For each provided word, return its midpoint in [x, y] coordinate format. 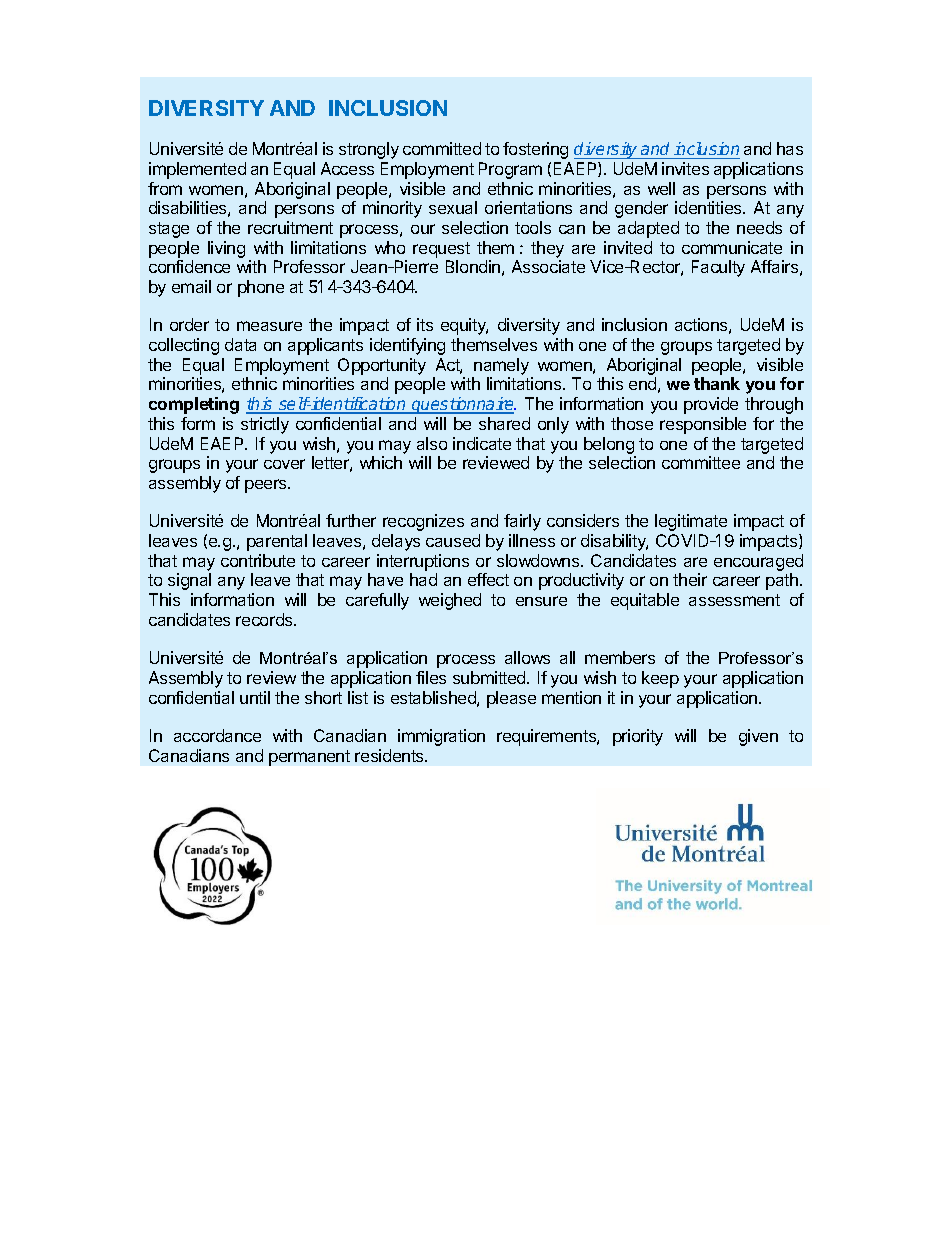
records [265, 619]
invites [685, 168]
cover [284, 464]
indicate [482, 443]
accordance [217, 735]
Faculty [718, 268]
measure [269, 326]
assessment [734, 600]
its [425, 324]
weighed [450, 601]
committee [701, 462]
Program [510, 170]
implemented [197, 170]
